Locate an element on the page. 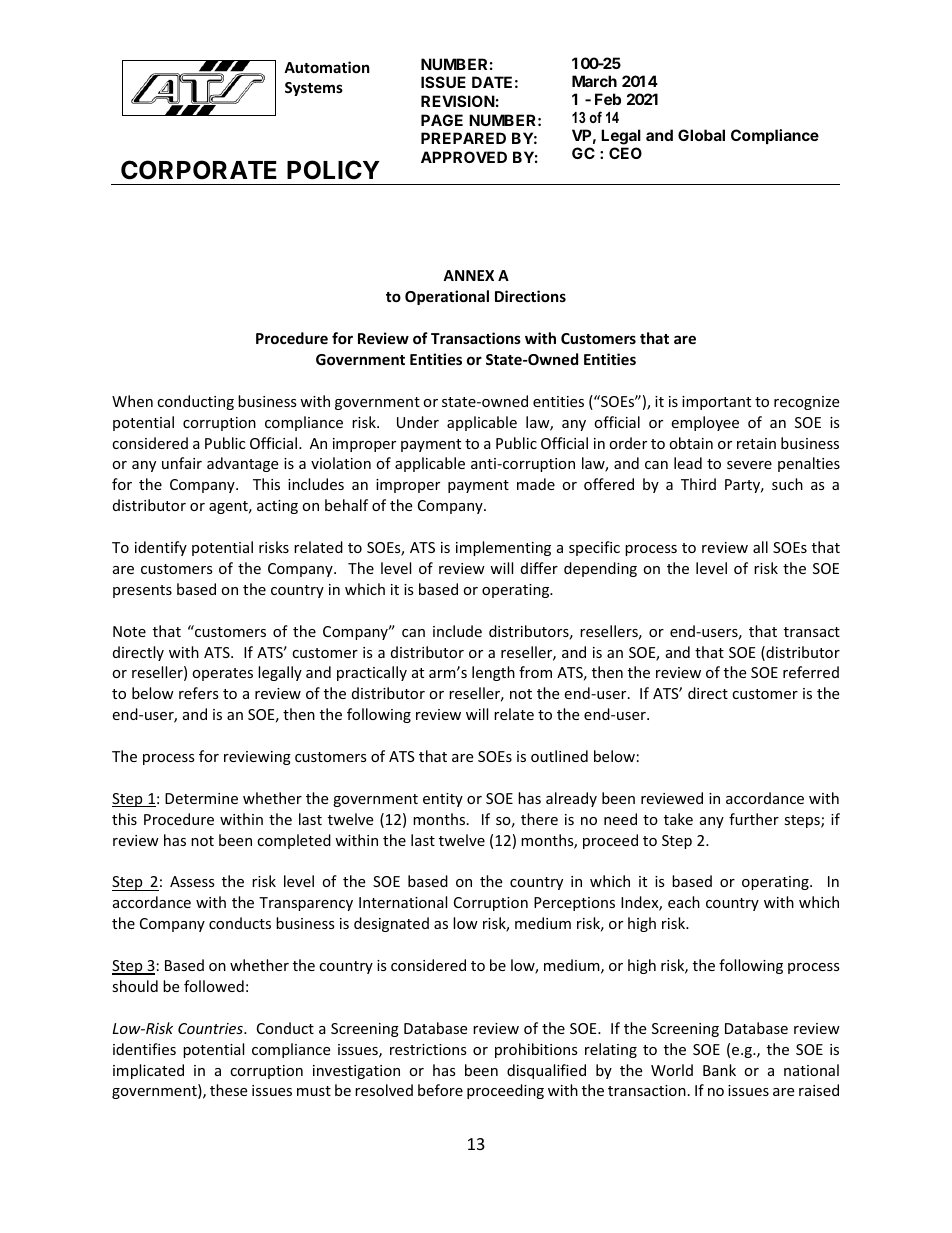  CORPORATE is located at coordinates (199, 170).
